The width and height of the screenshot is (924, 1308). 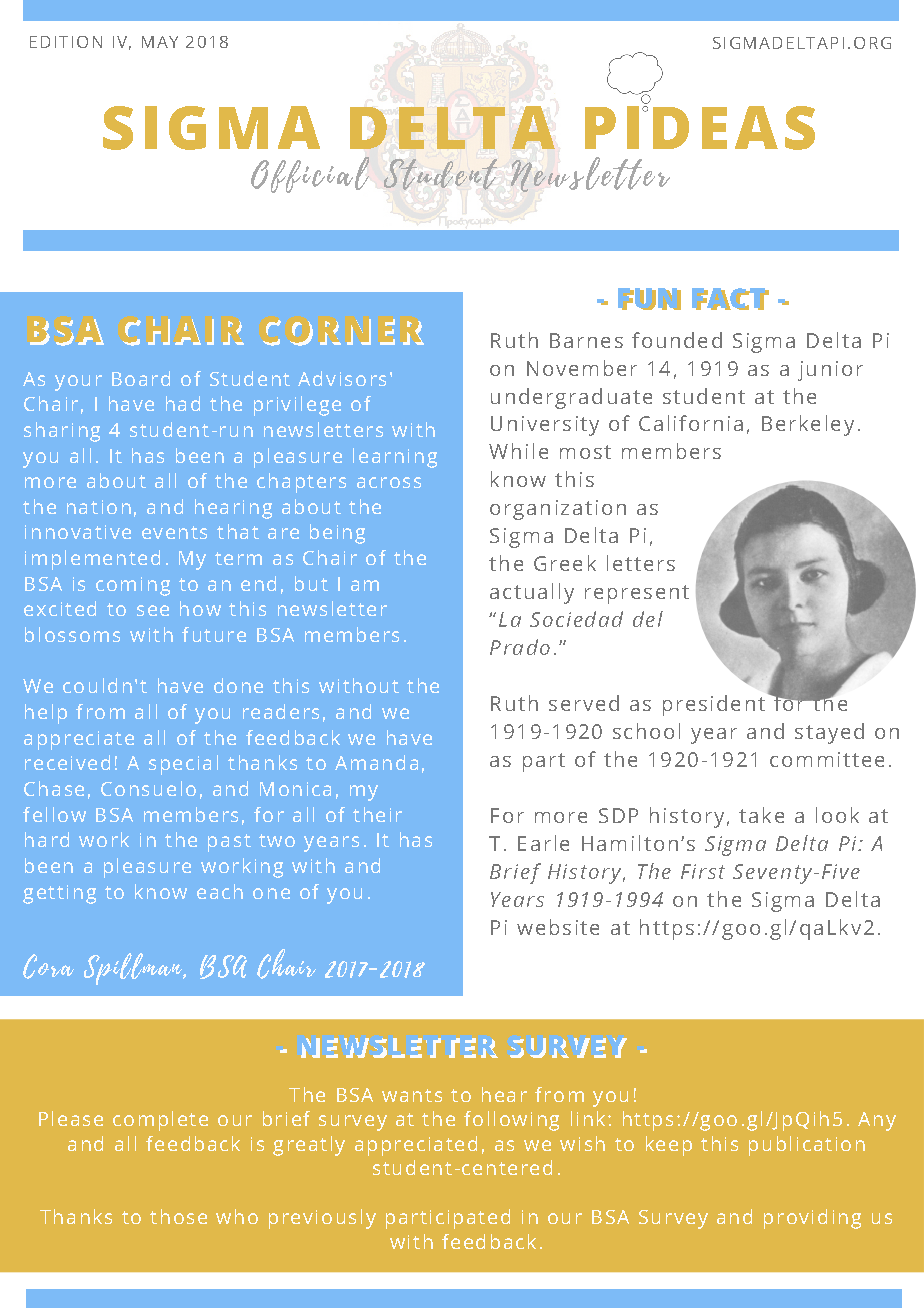 What do you see at coordinates (520, 647) in the screenshot?
I see `Prado` at bounding box center [520, 647].
